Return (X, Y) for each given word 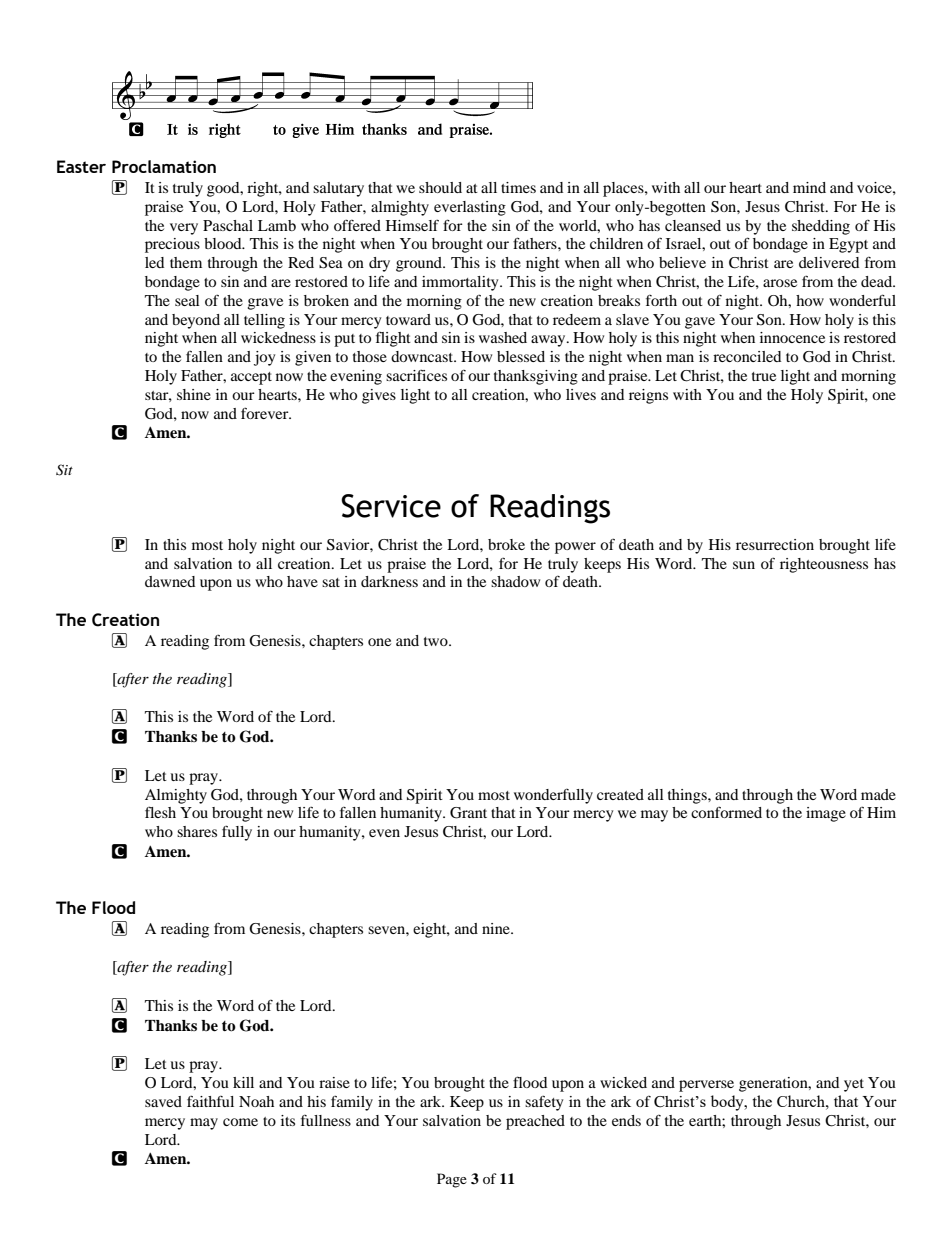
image (826, 814)
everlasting (470, 208)
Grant (468, 813)
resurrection (775, 544)
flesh (160, 812)
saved (163, 1101)
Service (391, 506)
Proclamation (164, 166)
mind (809, 187)
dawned (170, 581)
